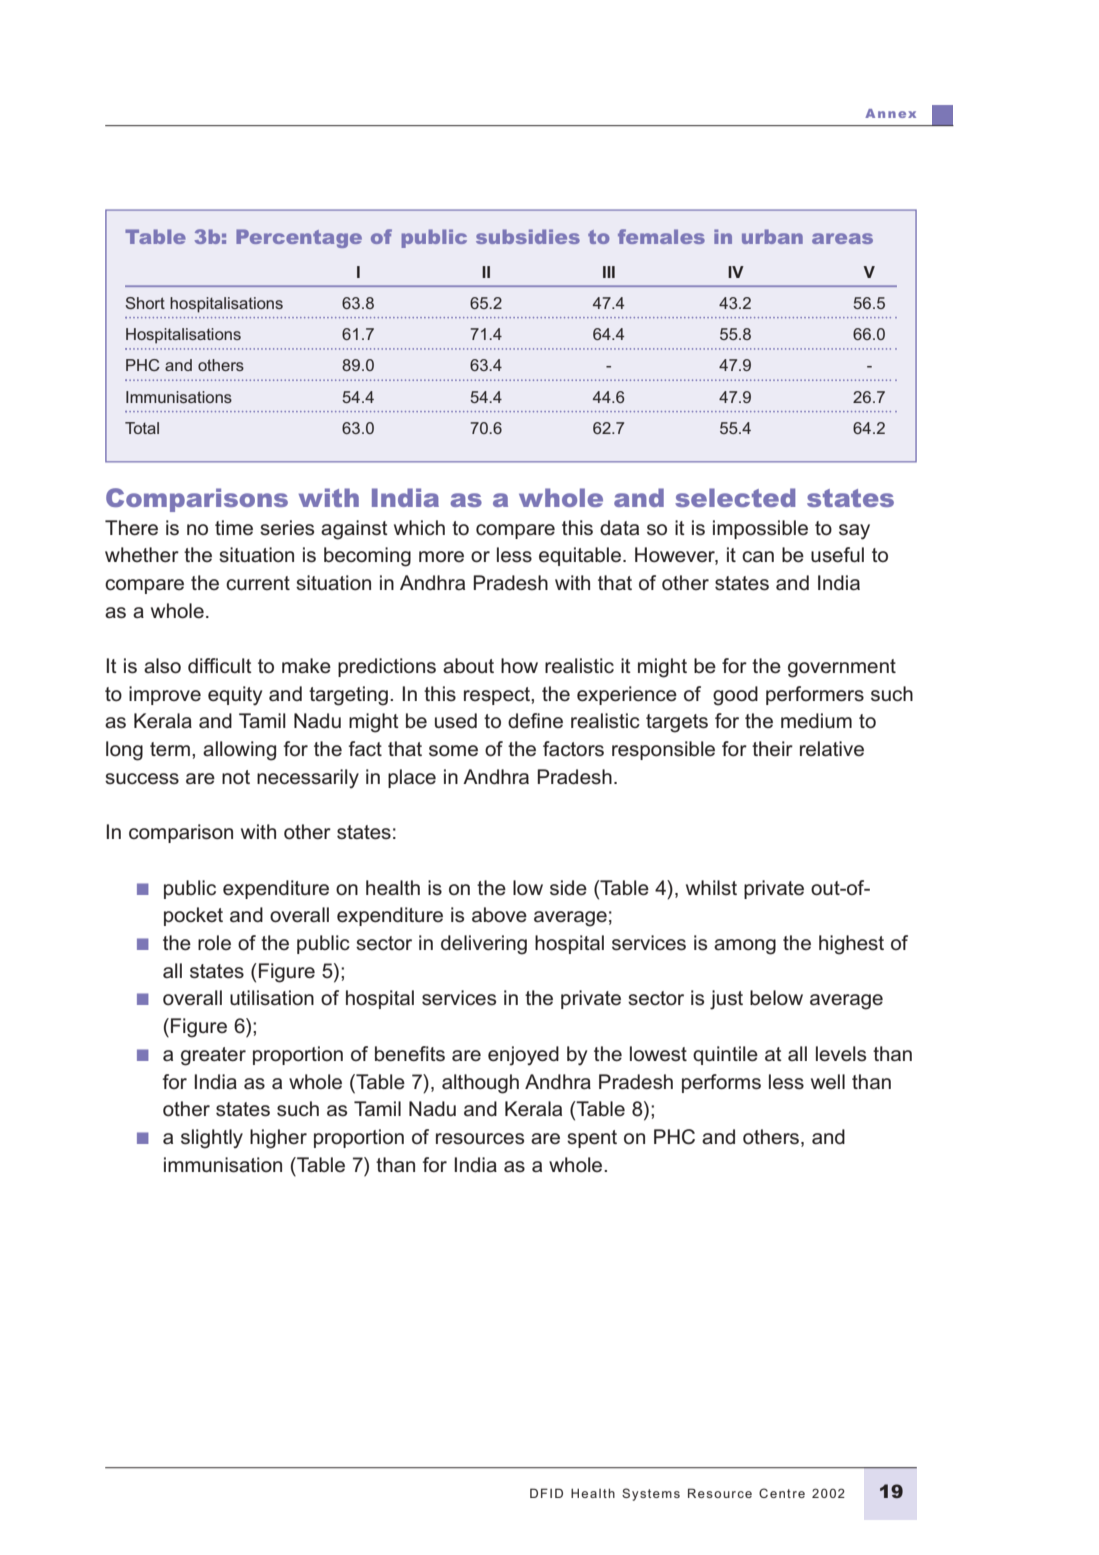 The image size is (1099, 1555). Describe the element at coordinates (419, 528) in the image. I see `which` at that location.
